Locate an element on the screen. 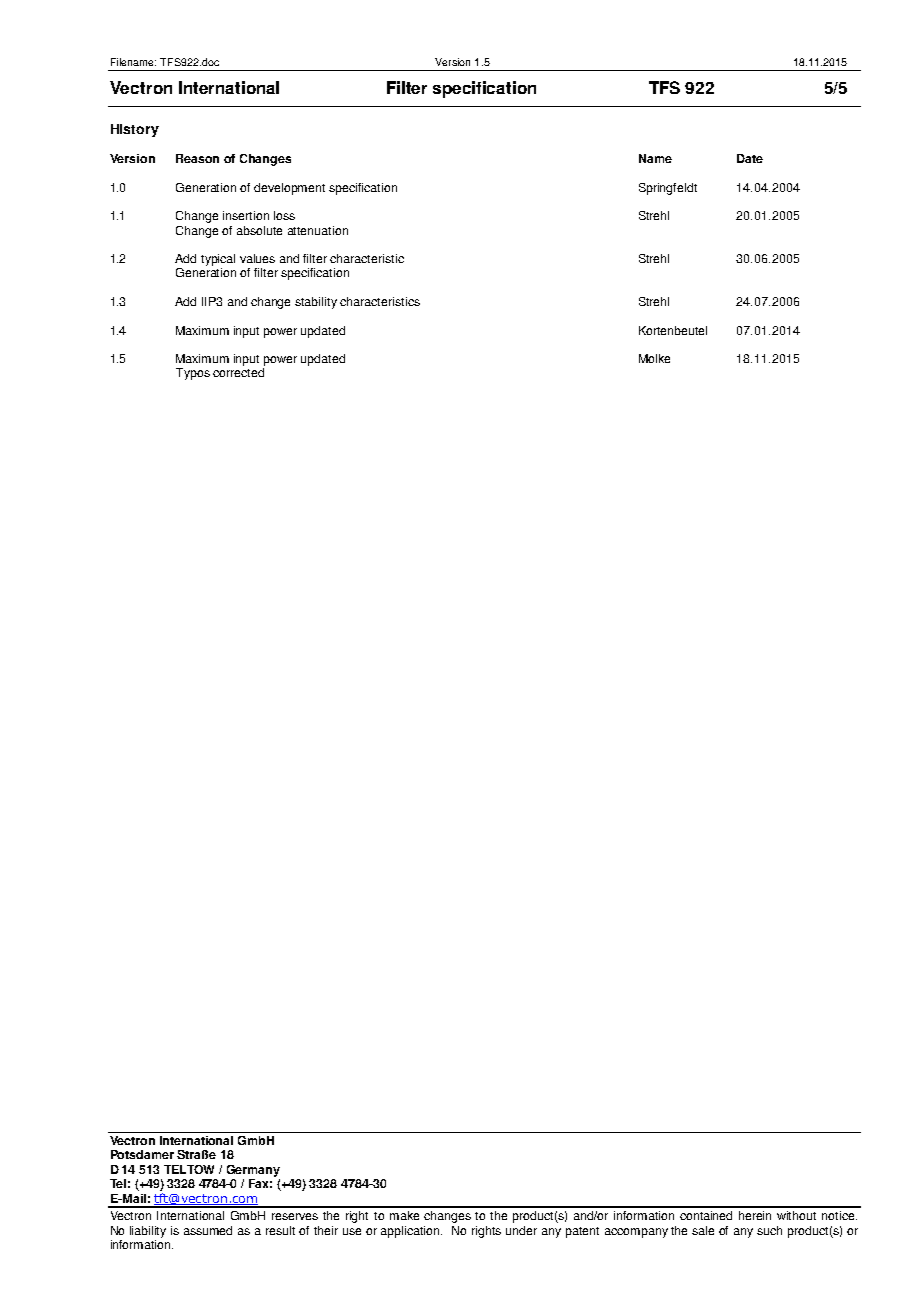 Image resolution: width=924 pixels, height=1308 pixels. herein is located at coordinates (755, 1215).
